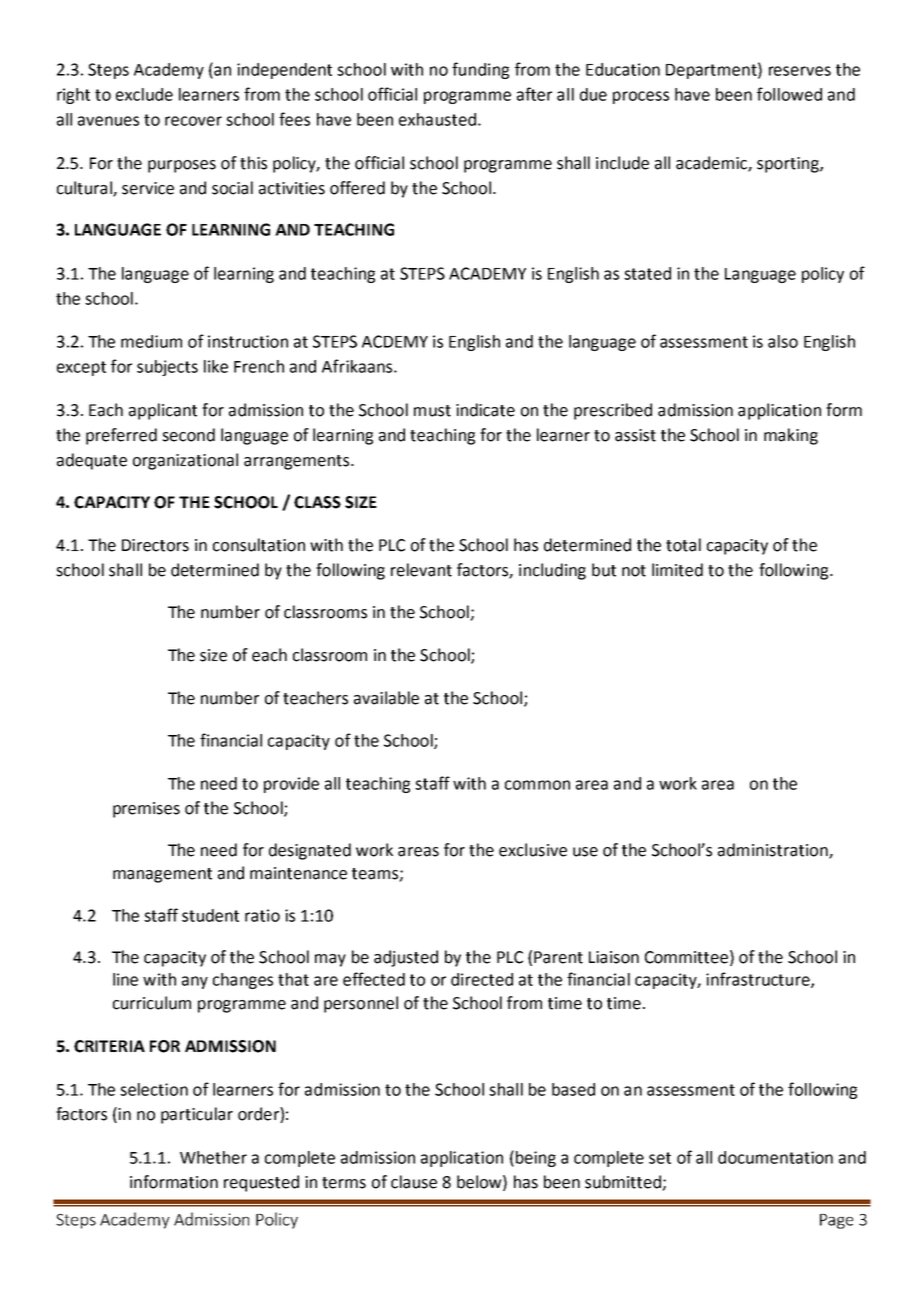 The image size is (924, 1308). Describe the element at coordinates (213, 1157) in the screenshot. I see `Whether` at that location.
